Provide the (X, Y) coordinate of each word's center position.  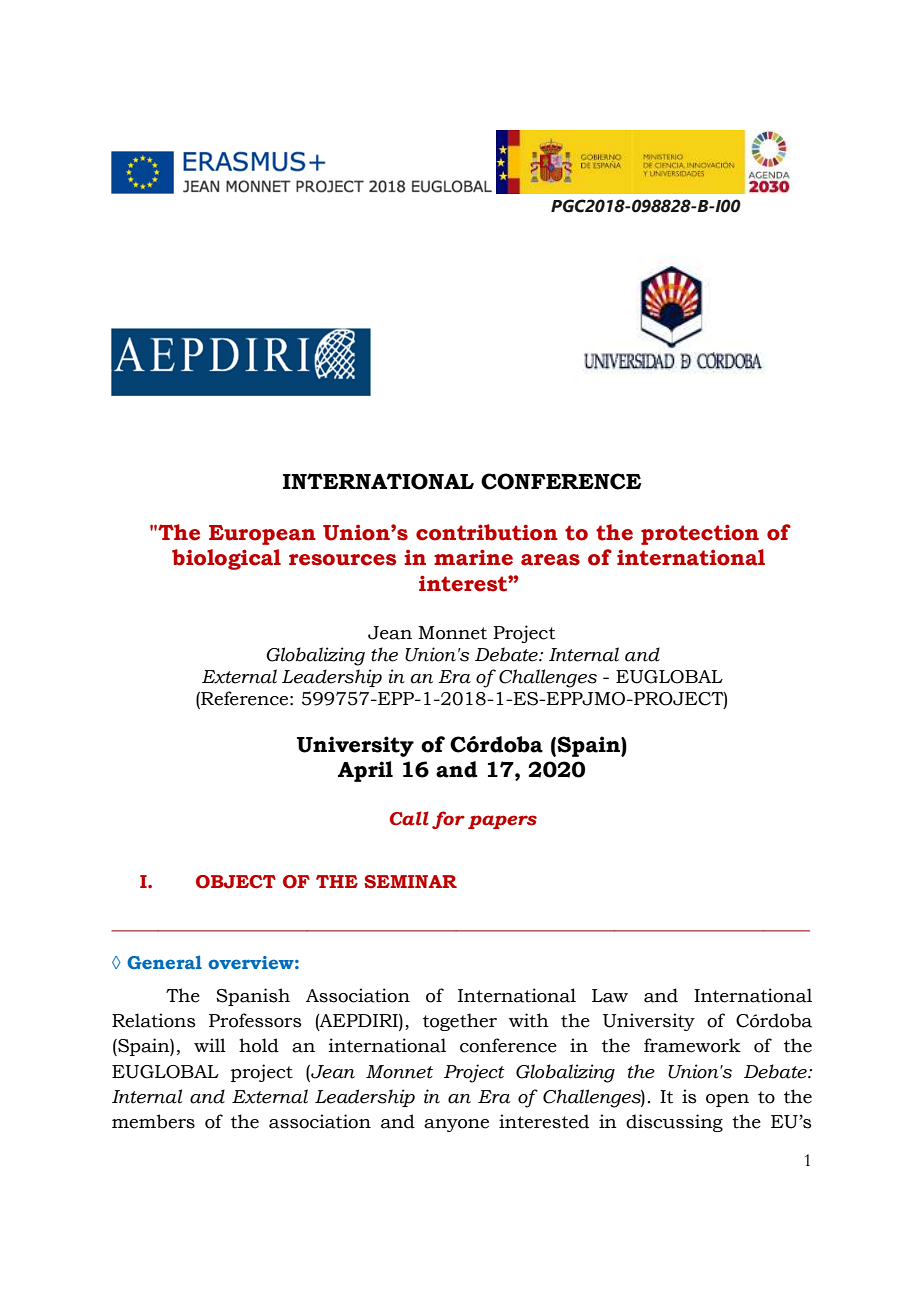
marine (473, 557)
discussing (674, 1123)
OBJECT (236, 882)
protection (700, 534)
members (153, 1121)
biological (226, 559)
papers (502, 822)
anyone (456, 1125)
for (448, 820)
